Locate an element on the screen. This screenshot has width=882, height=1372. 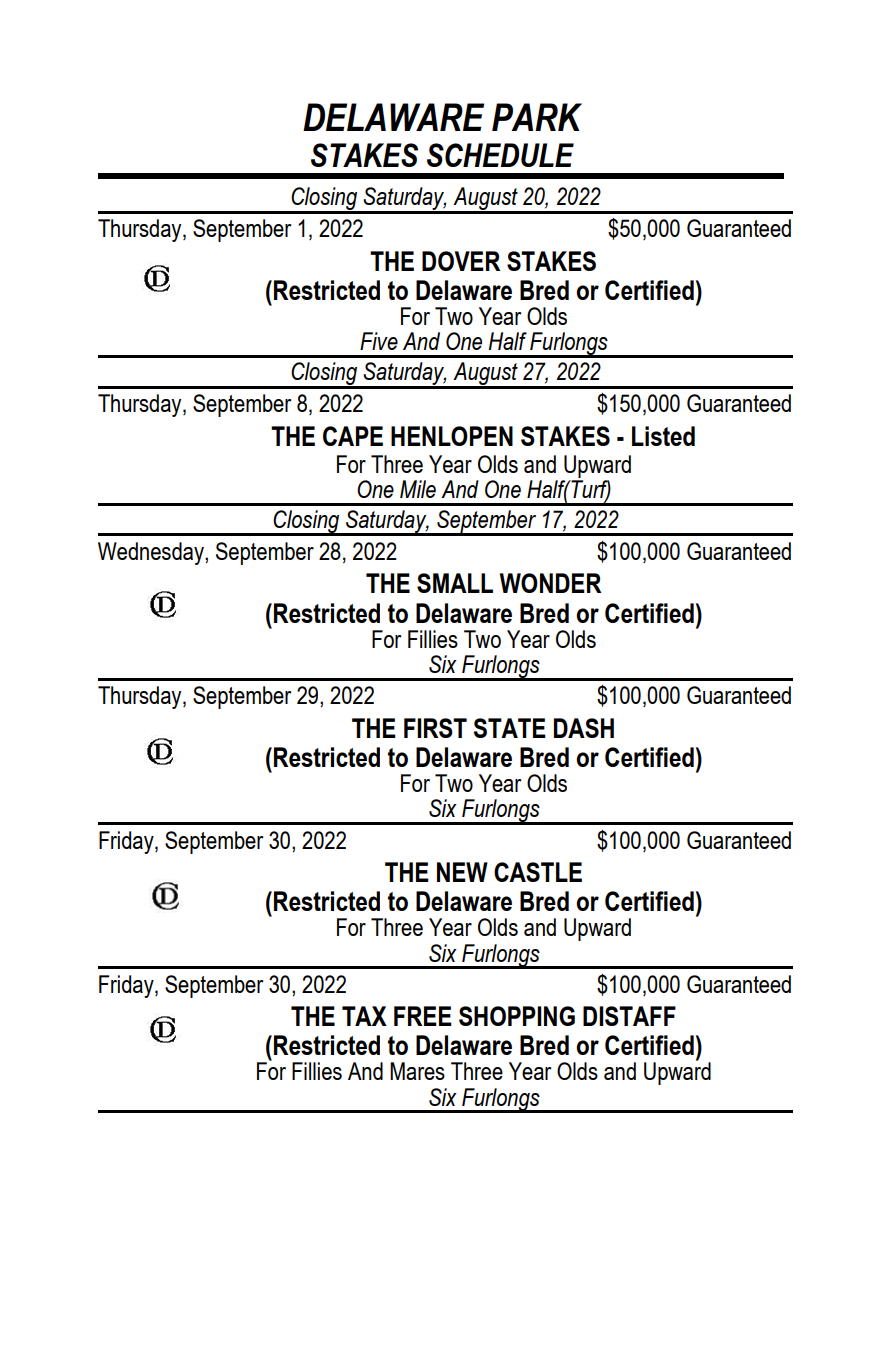
SHOPPING is located at coordinates (517, 1016).
